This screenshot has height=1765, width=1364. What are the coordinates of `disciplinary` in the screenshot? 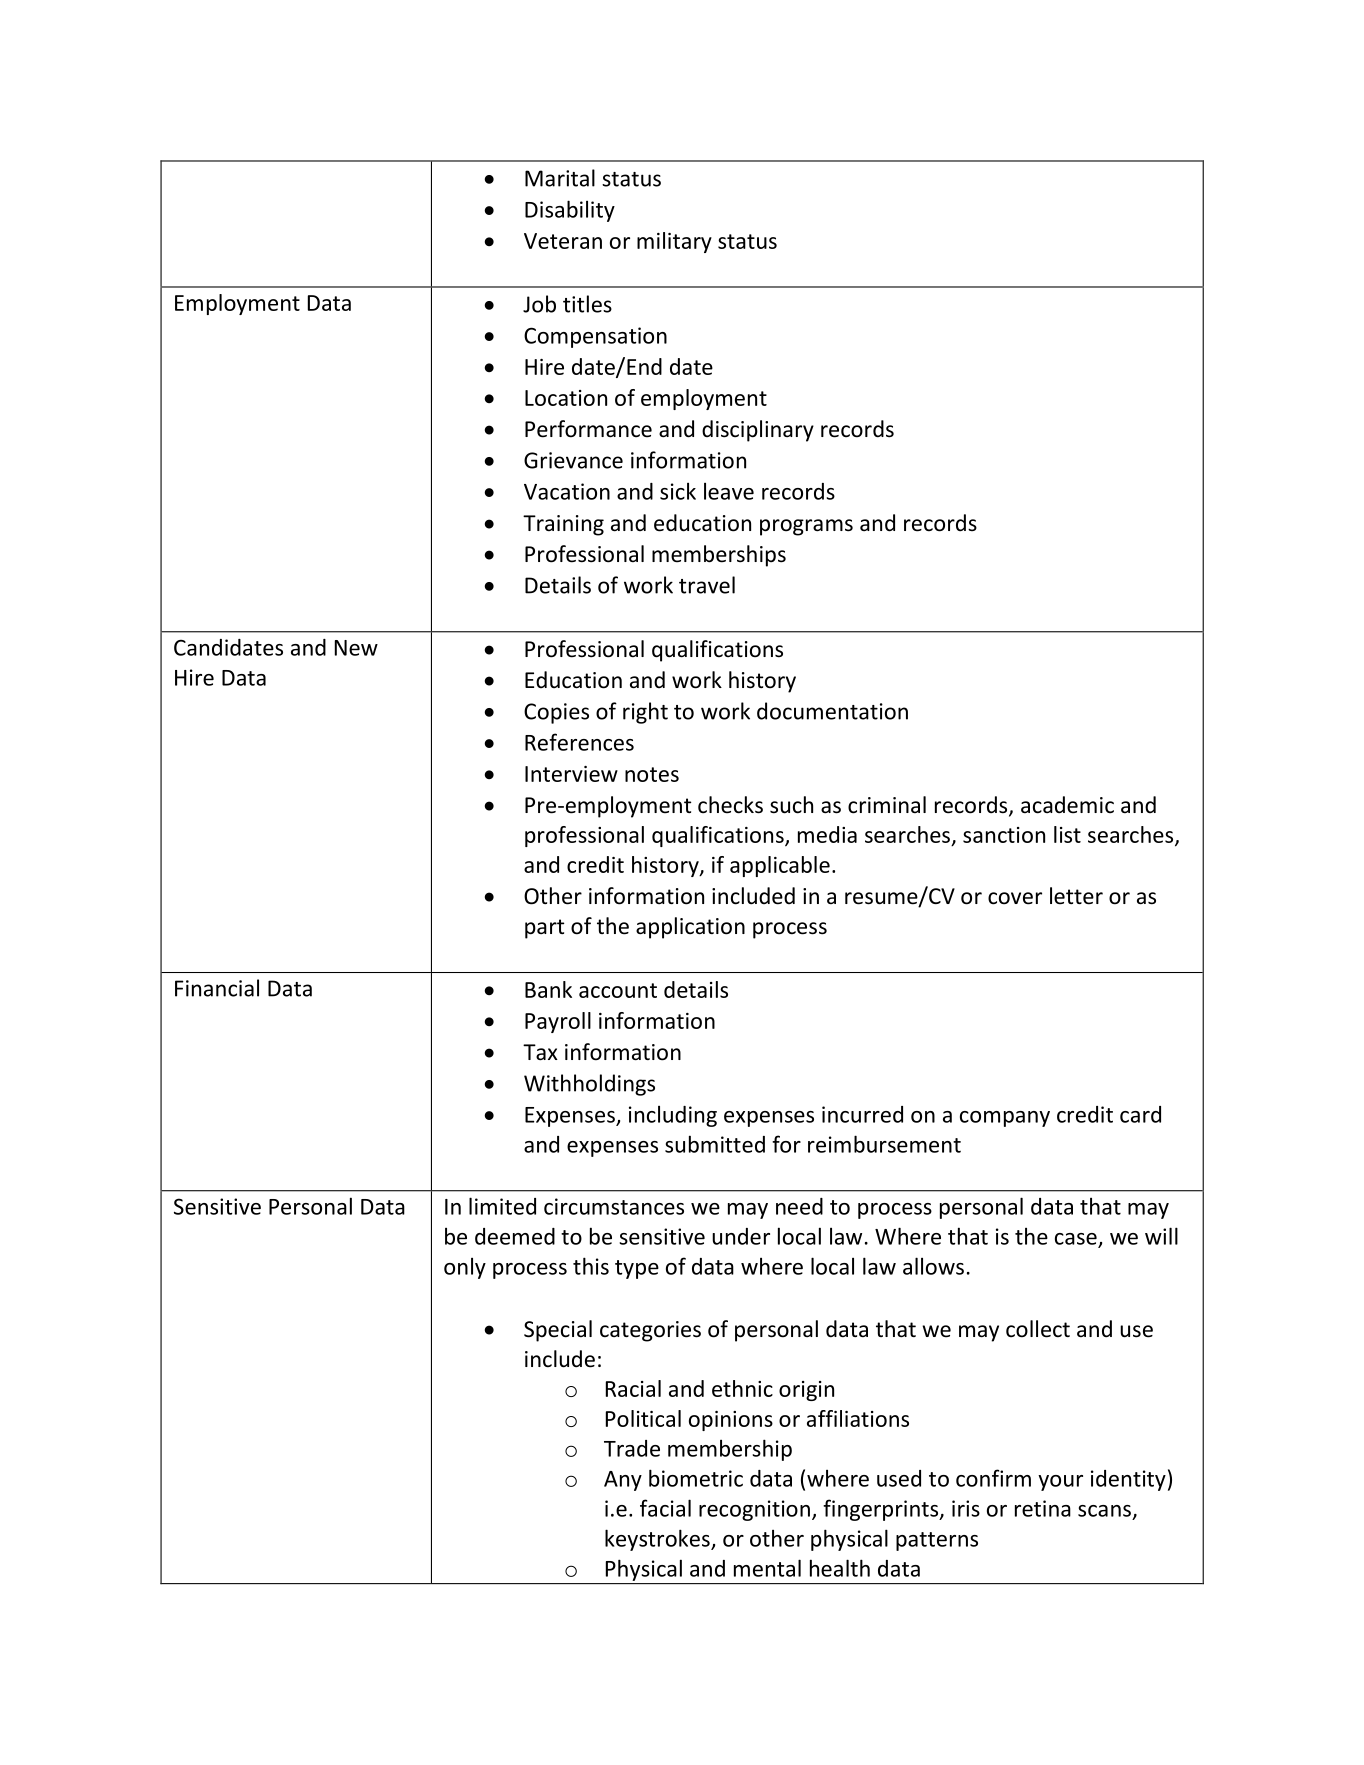 It's located at (758, 431).
